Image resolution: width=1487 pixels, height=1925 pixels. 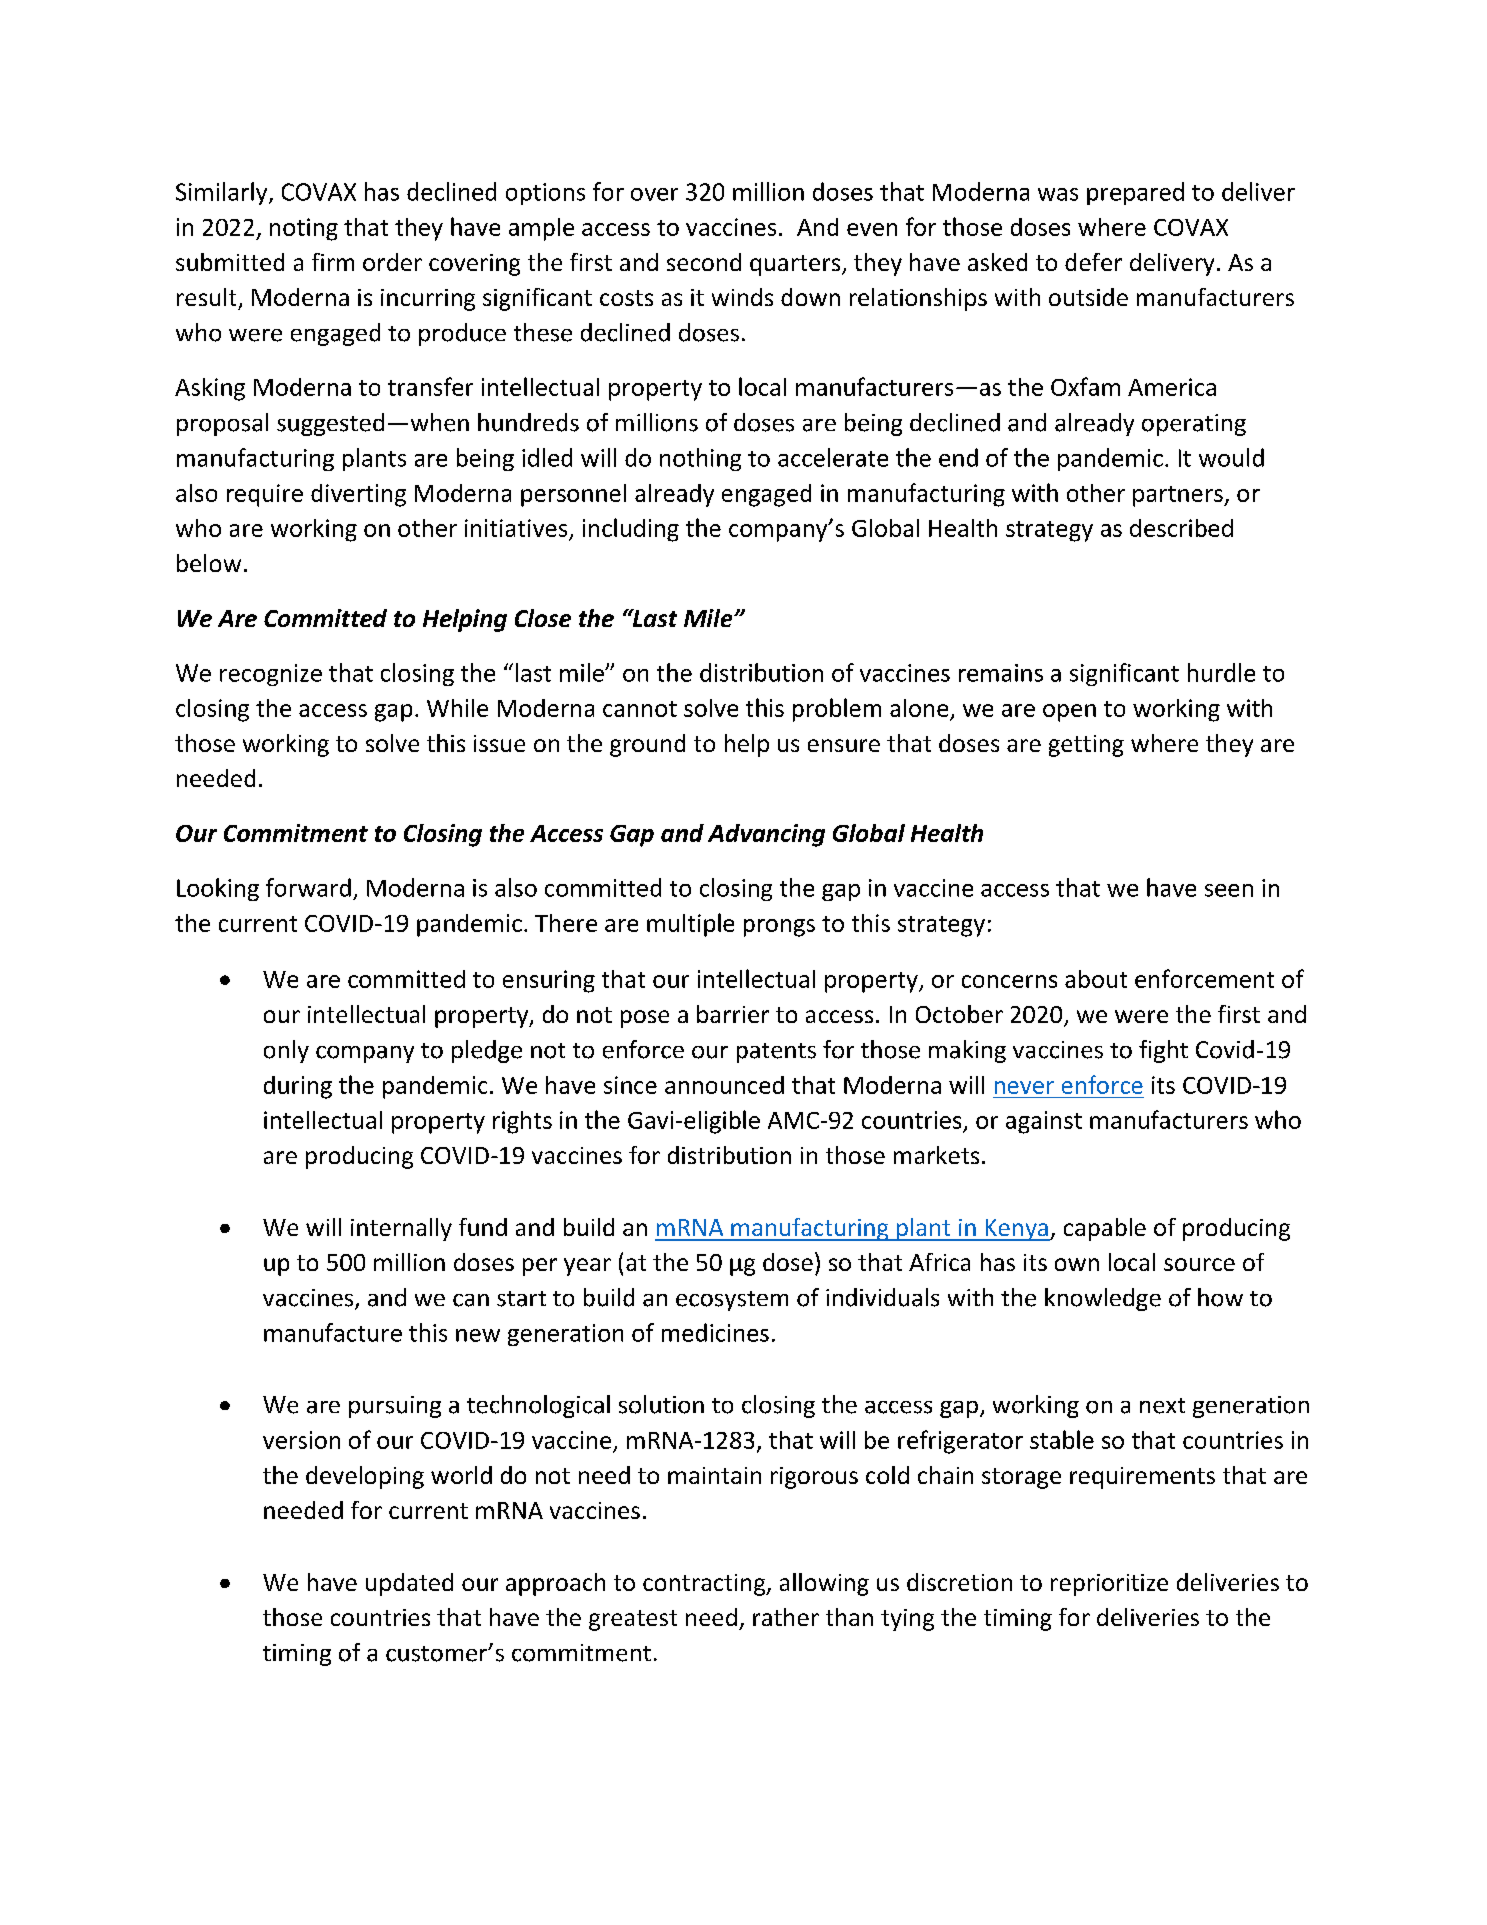 What do you see at coordinates (304, 229) in the screenshot?
I see `noting` at bounding box center [304, 229].
